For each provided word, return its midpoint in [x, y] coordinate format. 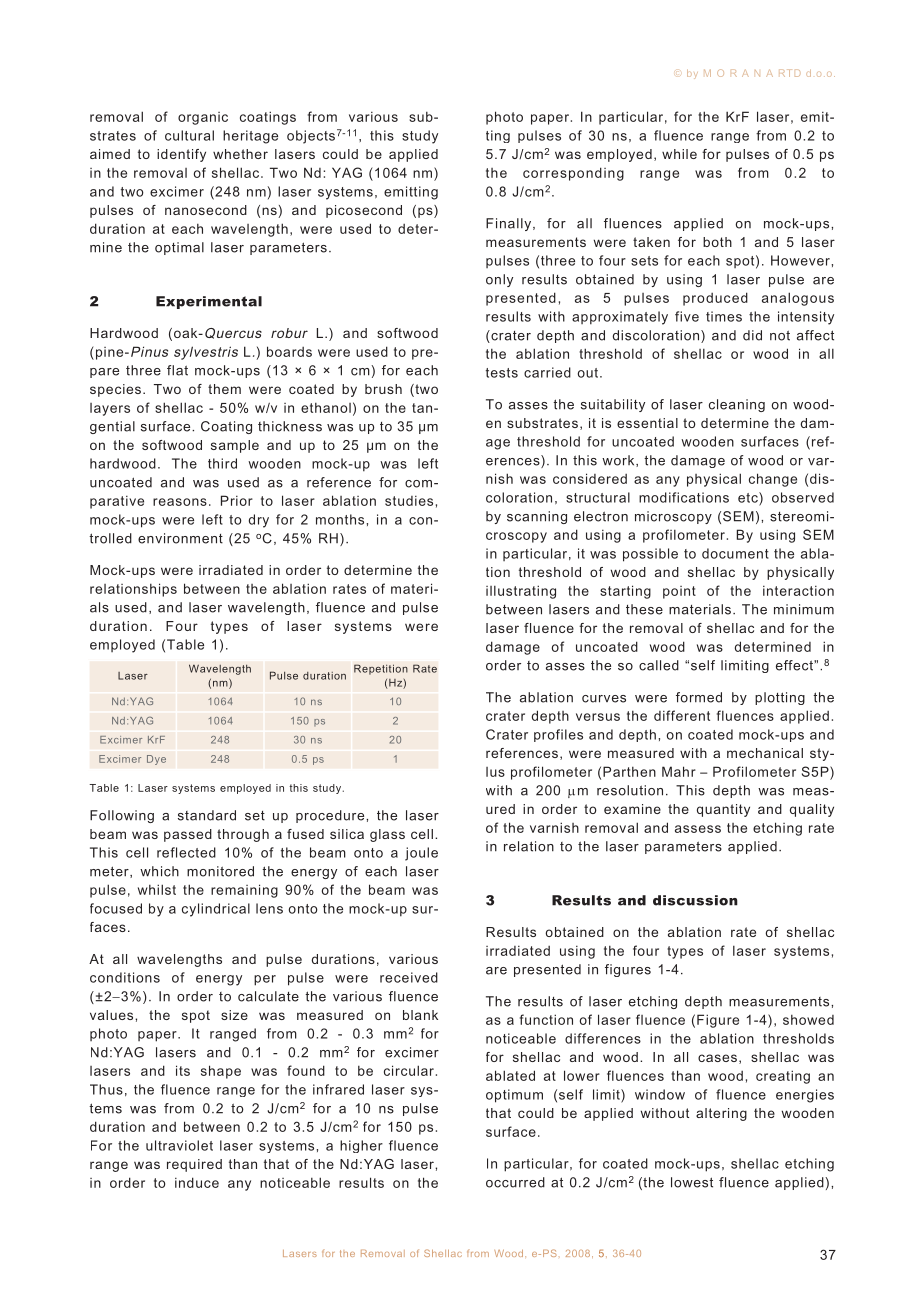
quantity [723, 810]
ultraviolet [179, 1145]
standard [207, 815]
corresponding [573, 174]
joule [421, 854]
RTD [789, 73]
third [222, 463]
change [773, 480]
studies [409, 501]
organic [203, 118]
